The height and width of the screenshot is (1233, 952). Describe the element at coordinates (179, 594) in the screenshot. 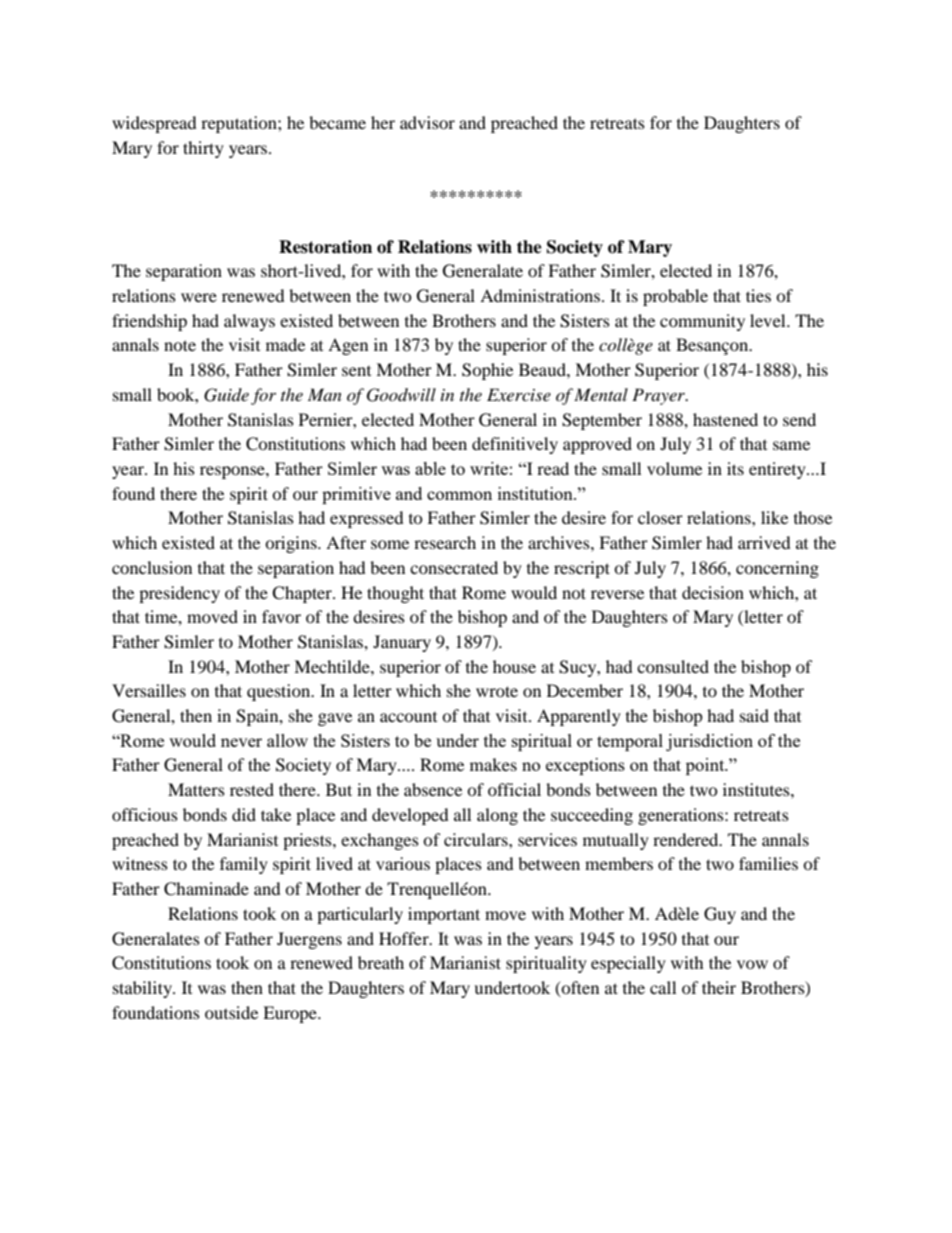

I see `presidency` at that location.
